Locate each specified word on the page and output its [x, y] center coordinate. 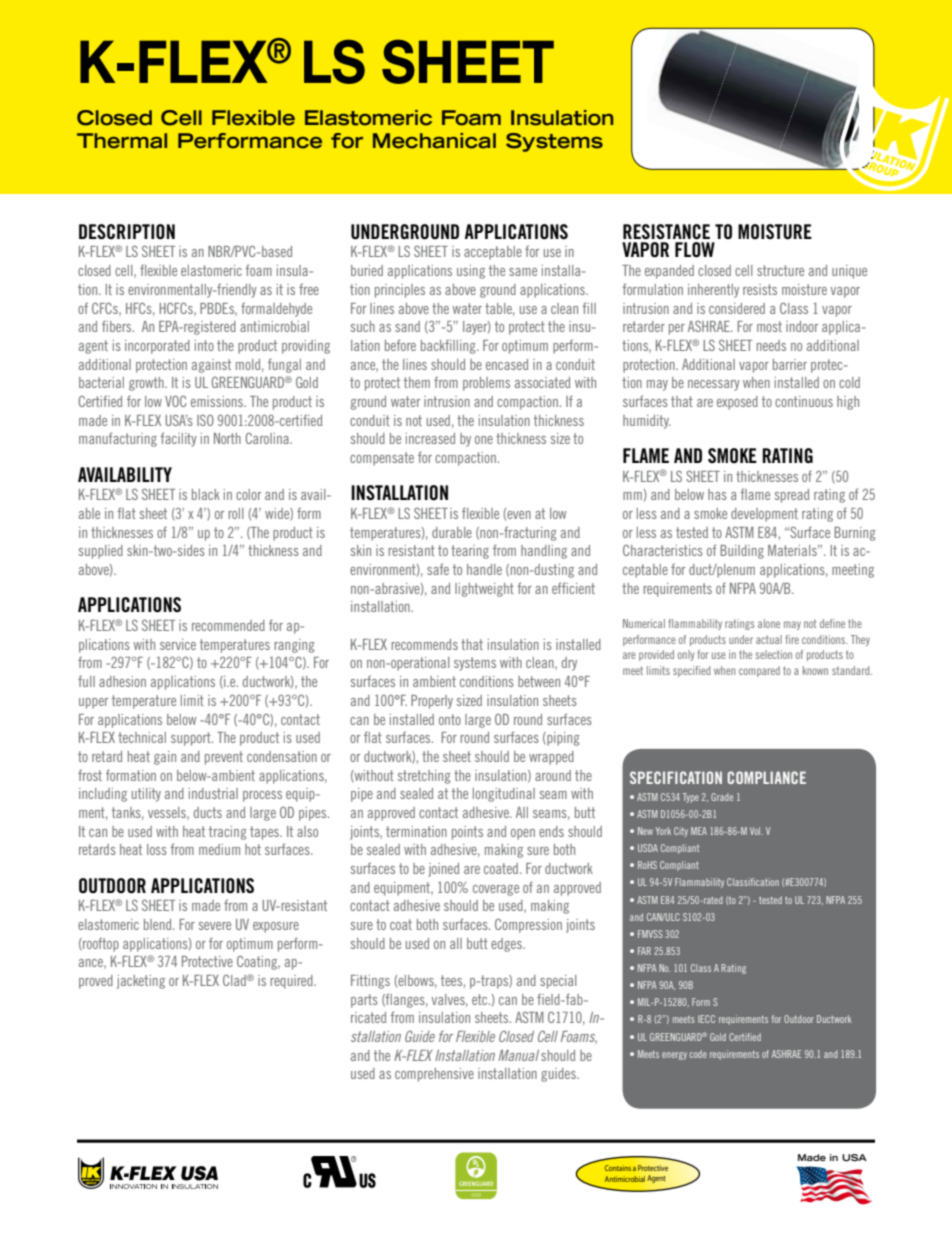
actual [769, 639]
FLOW [695, 250]
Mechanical [434, 141]
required [292, 982]
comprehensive [434, 1075]
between [539, 681]
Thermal [122, 141]
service [178, 644]
